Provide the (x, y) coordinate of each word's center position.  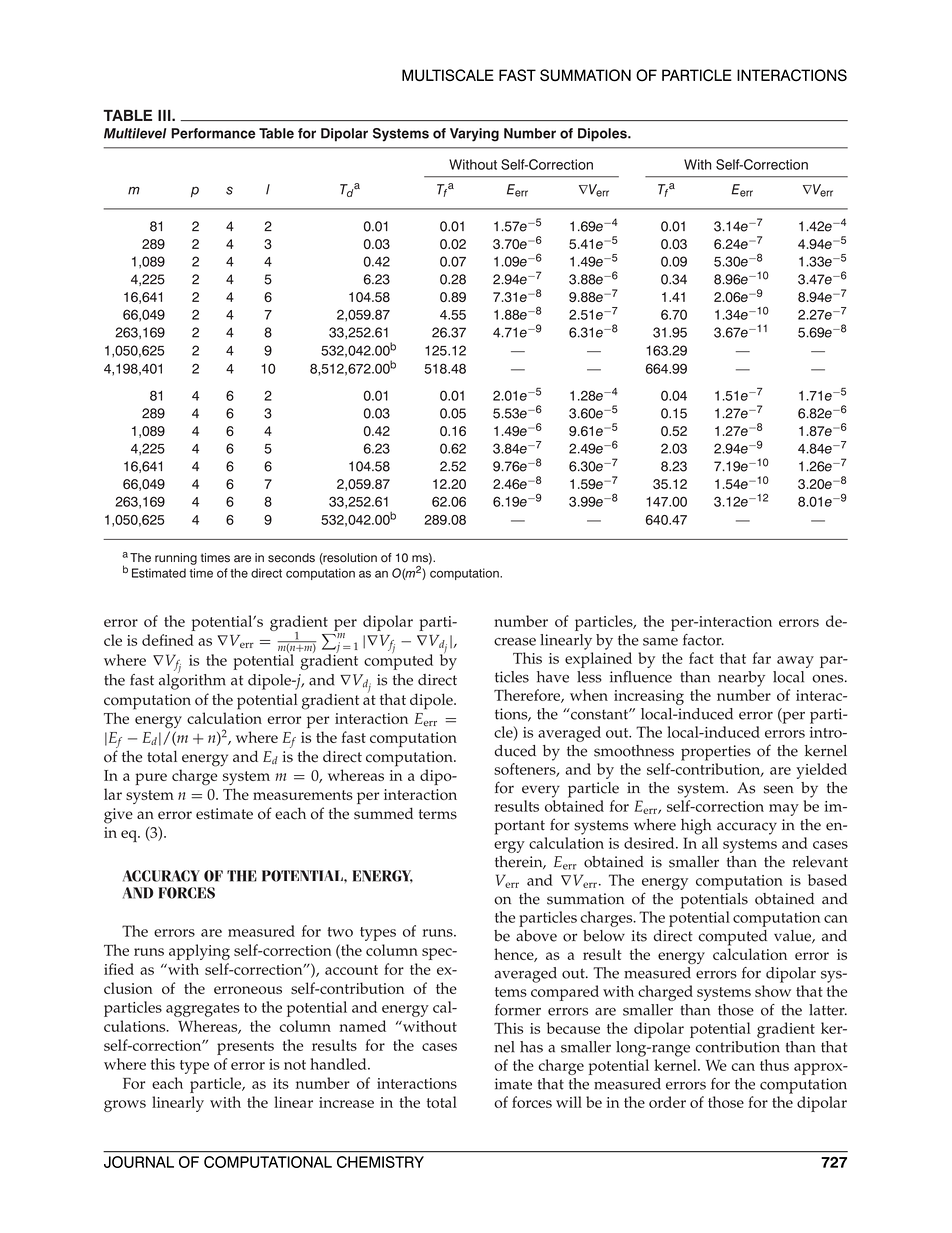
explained (598, 660)
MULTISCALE (448, 75)
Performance (213, 133)
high (696, 827)
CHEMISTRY (380, 1162)
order (667, 1102)
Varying (474, 135)
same (660, 641)
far (762, 658)
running (176, 559)
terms (438, 814)
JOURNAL (139, 1162)
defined (168, 640)
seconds (291, 558)
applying (199, 952)
